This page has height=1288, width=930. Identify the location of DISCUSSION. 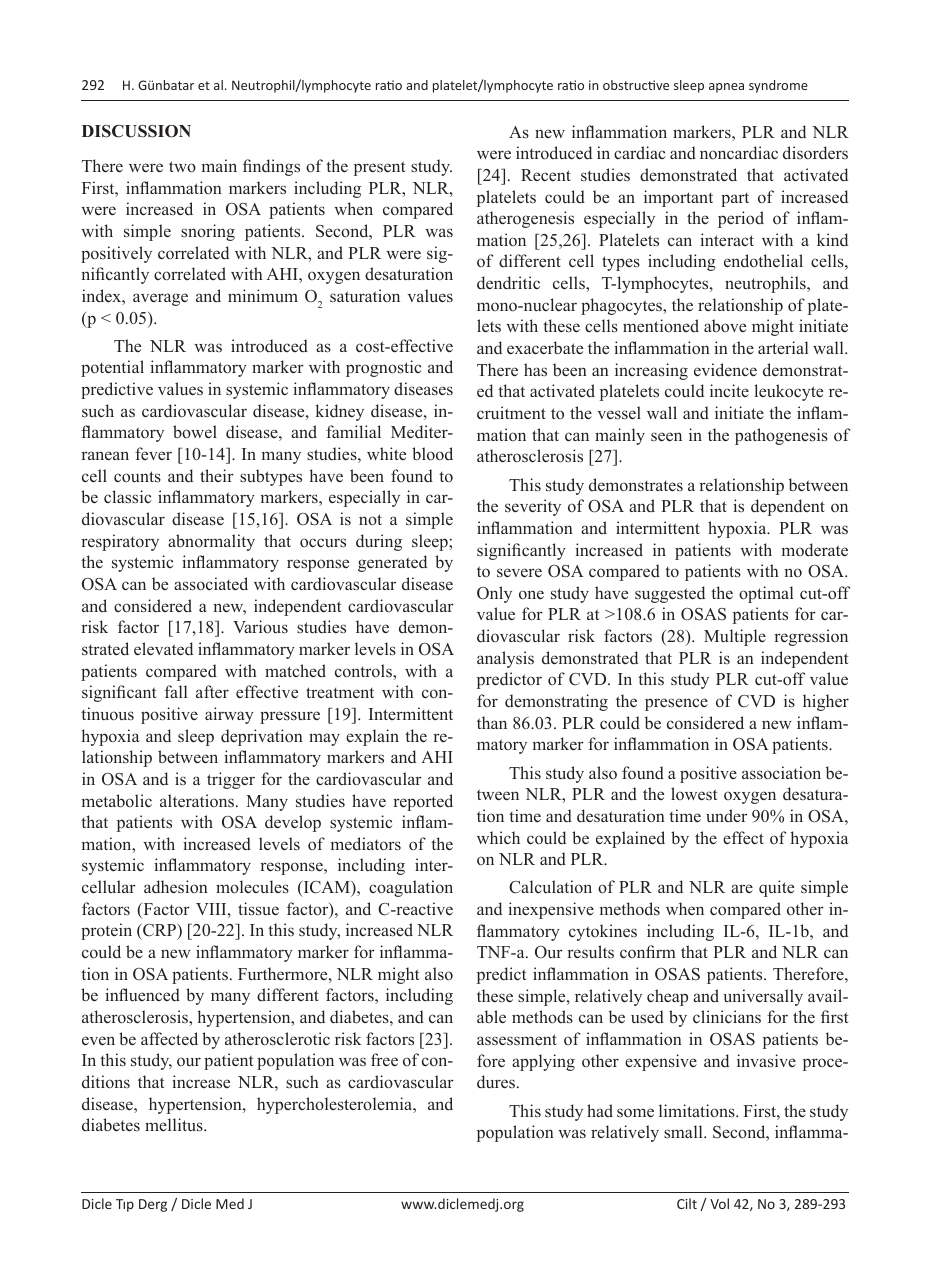
(136, 131).
